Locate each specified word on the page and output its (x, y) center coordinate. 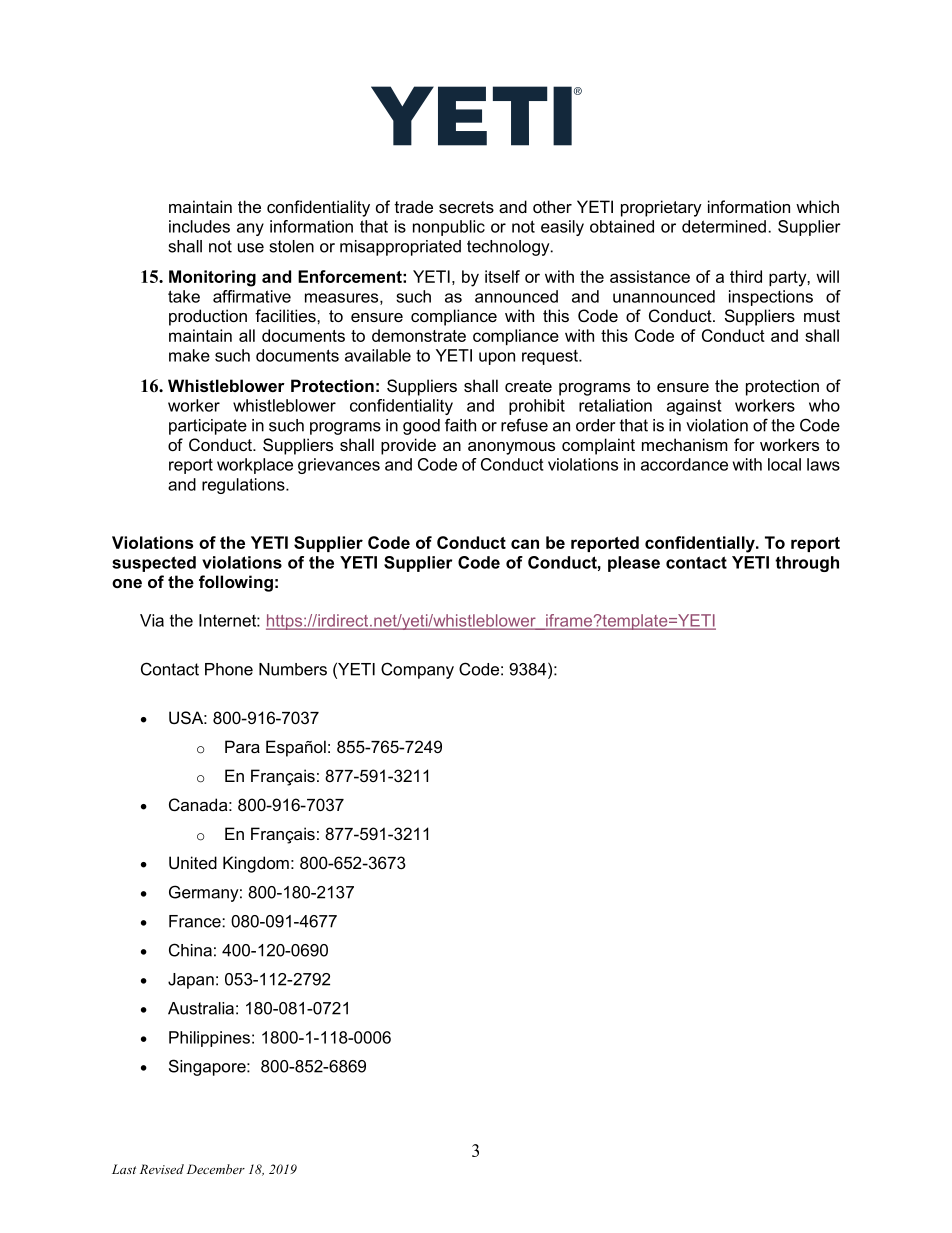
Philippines (209, 1039)
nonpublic (449, 228)
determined (724, 226)
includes (199, 226)
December (216, 1169)
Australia (201, 1008)
